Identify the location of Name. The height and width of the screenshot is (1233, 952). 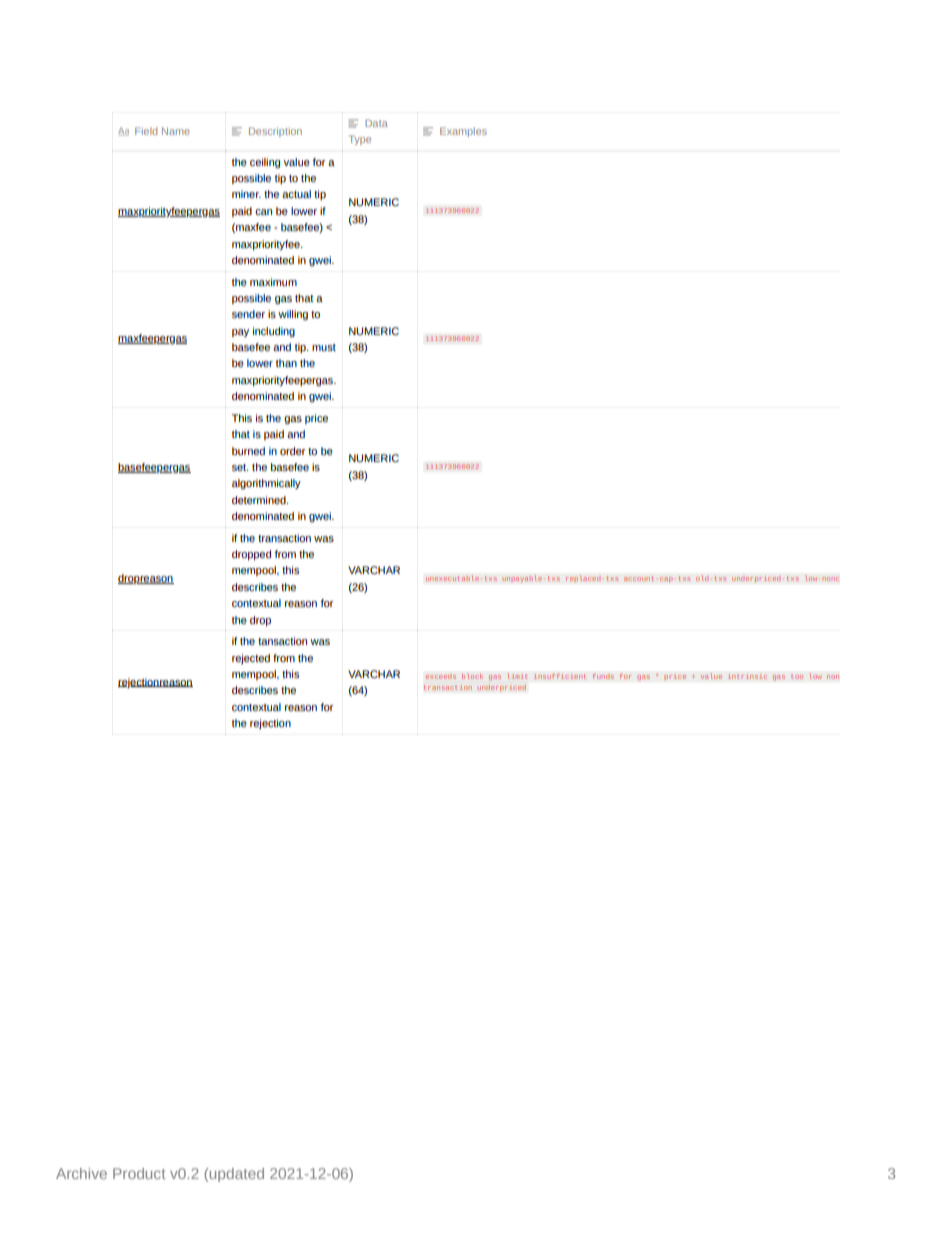
(176, 131).
